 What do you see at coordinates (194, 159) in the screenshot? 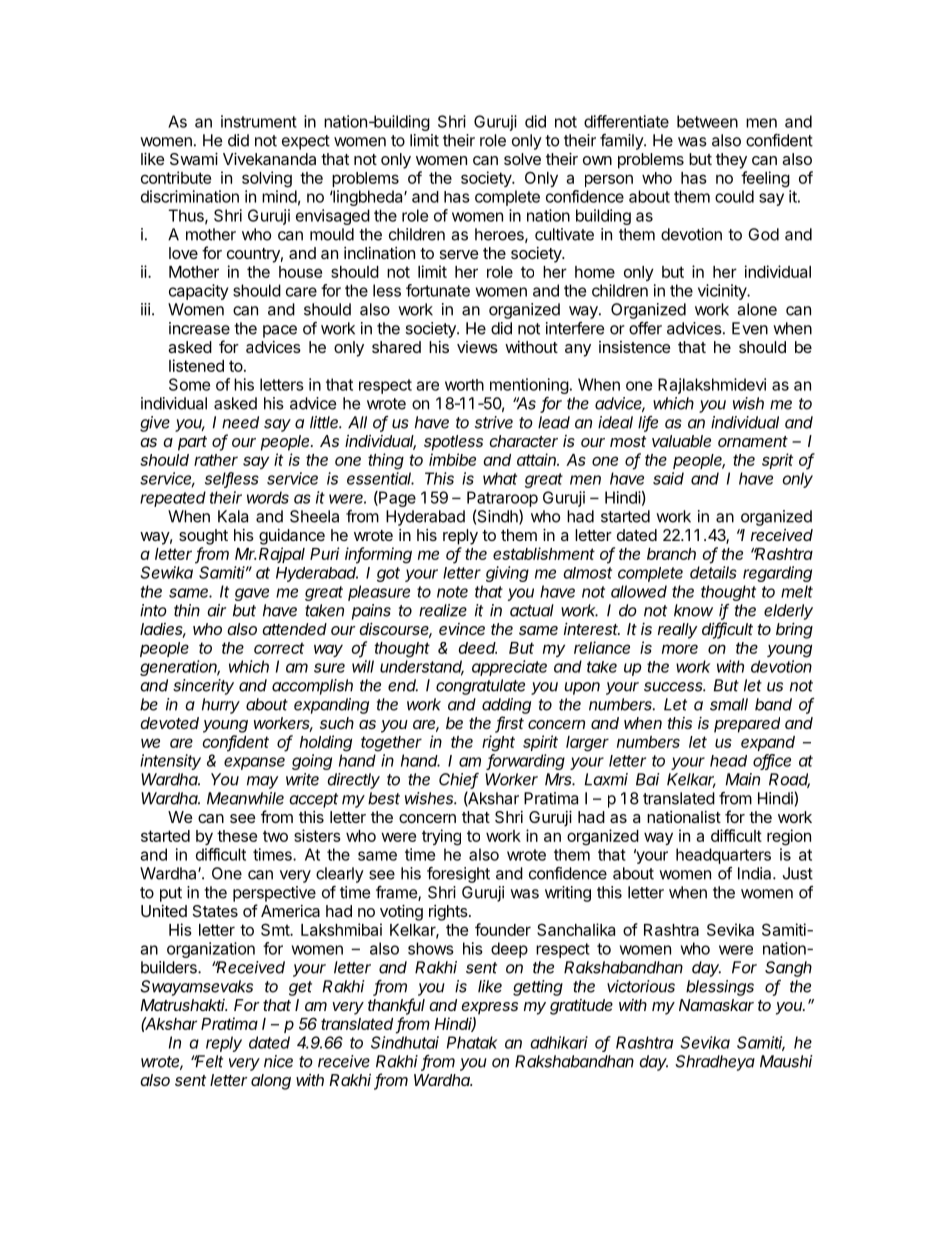
I see `Swami` at bounding box center [194, 159].
